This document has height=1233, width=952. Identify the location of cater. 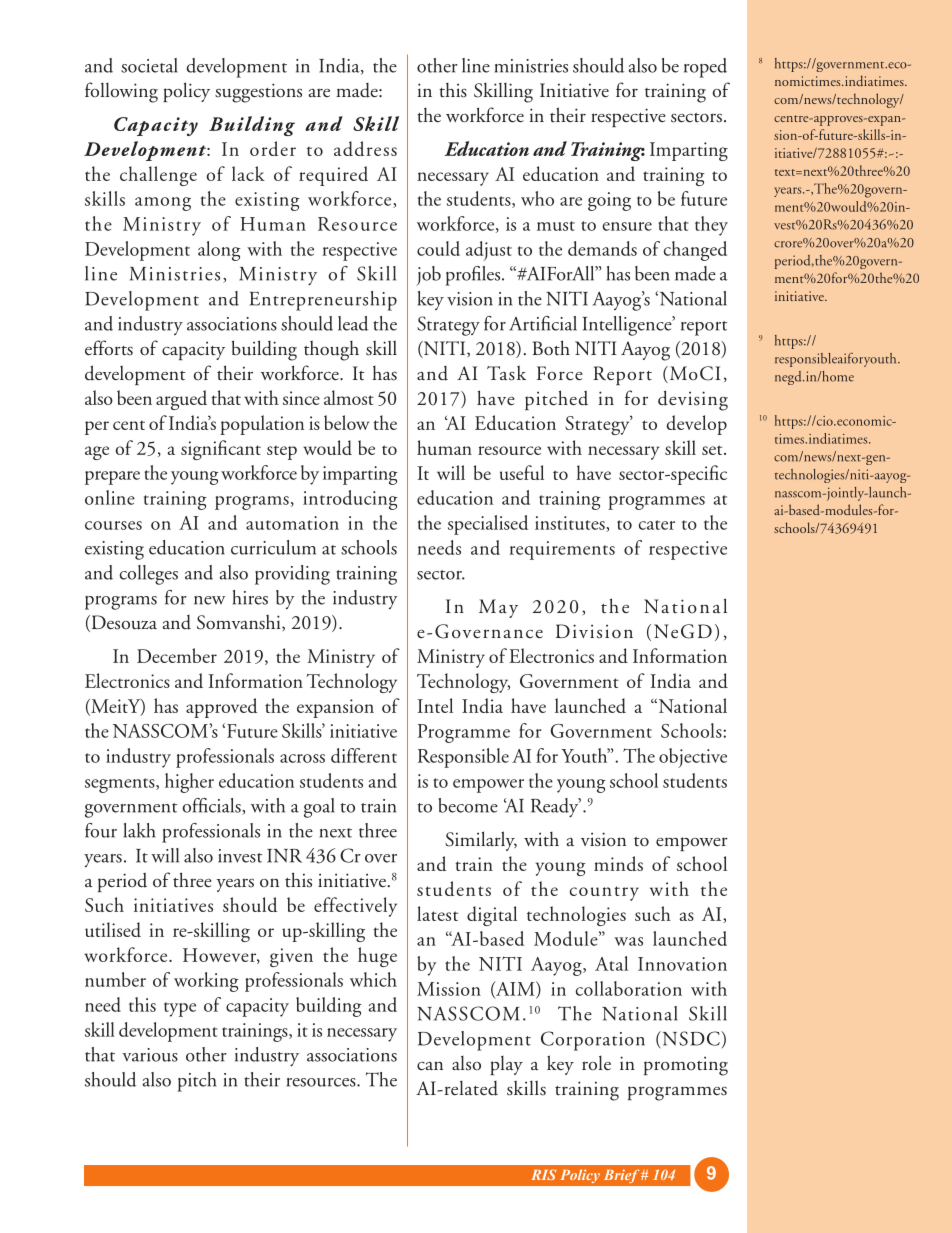
(657, 525).
